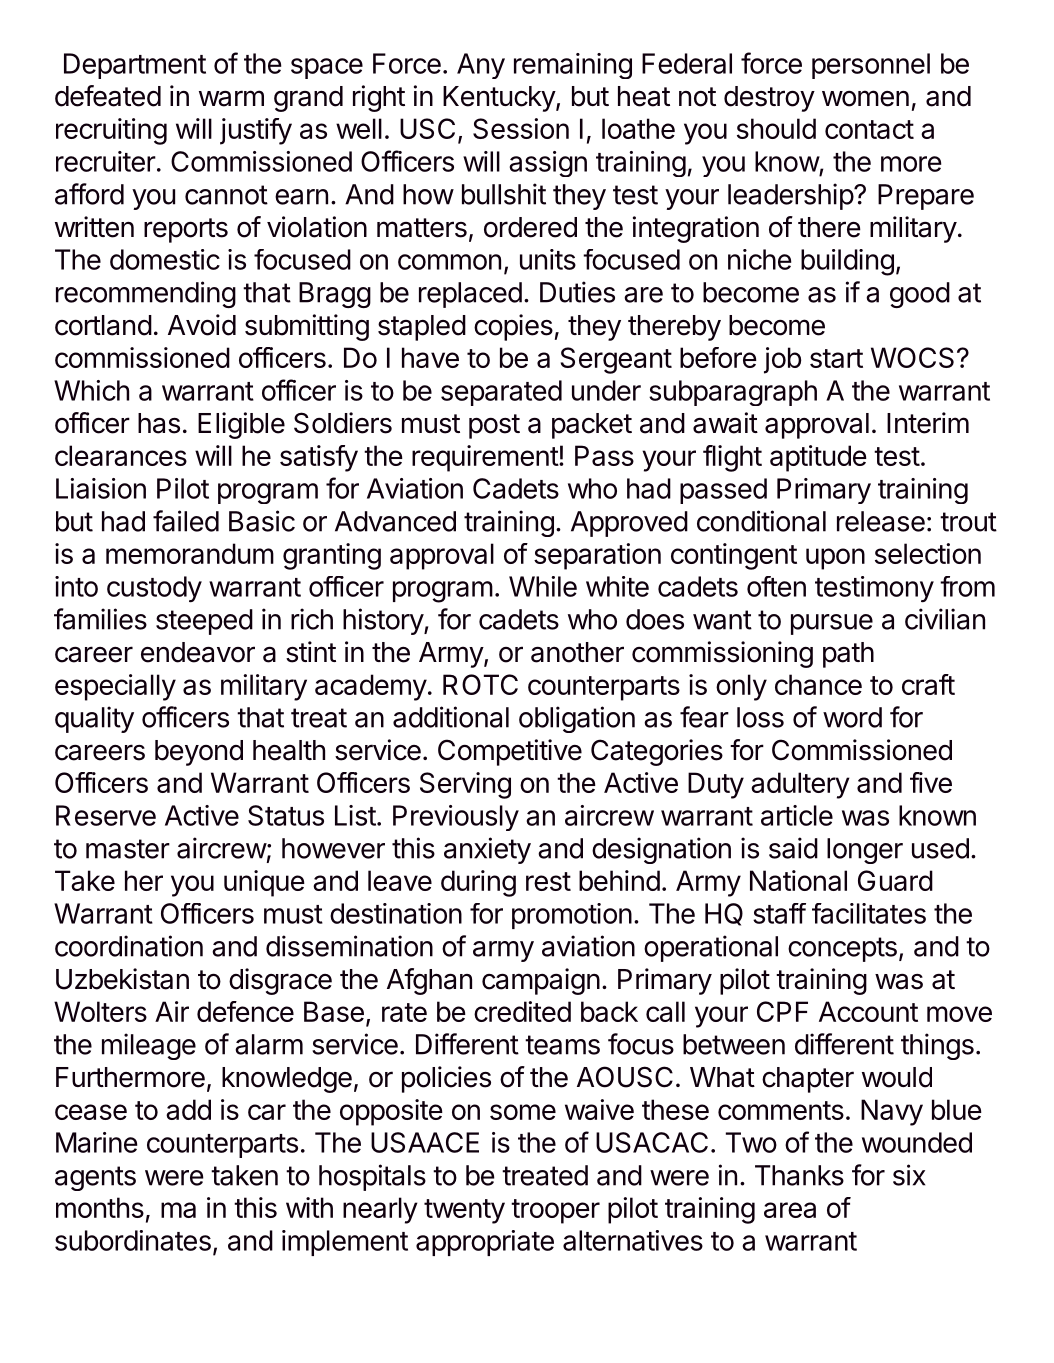  I want to click on path, so click(848, 655).
